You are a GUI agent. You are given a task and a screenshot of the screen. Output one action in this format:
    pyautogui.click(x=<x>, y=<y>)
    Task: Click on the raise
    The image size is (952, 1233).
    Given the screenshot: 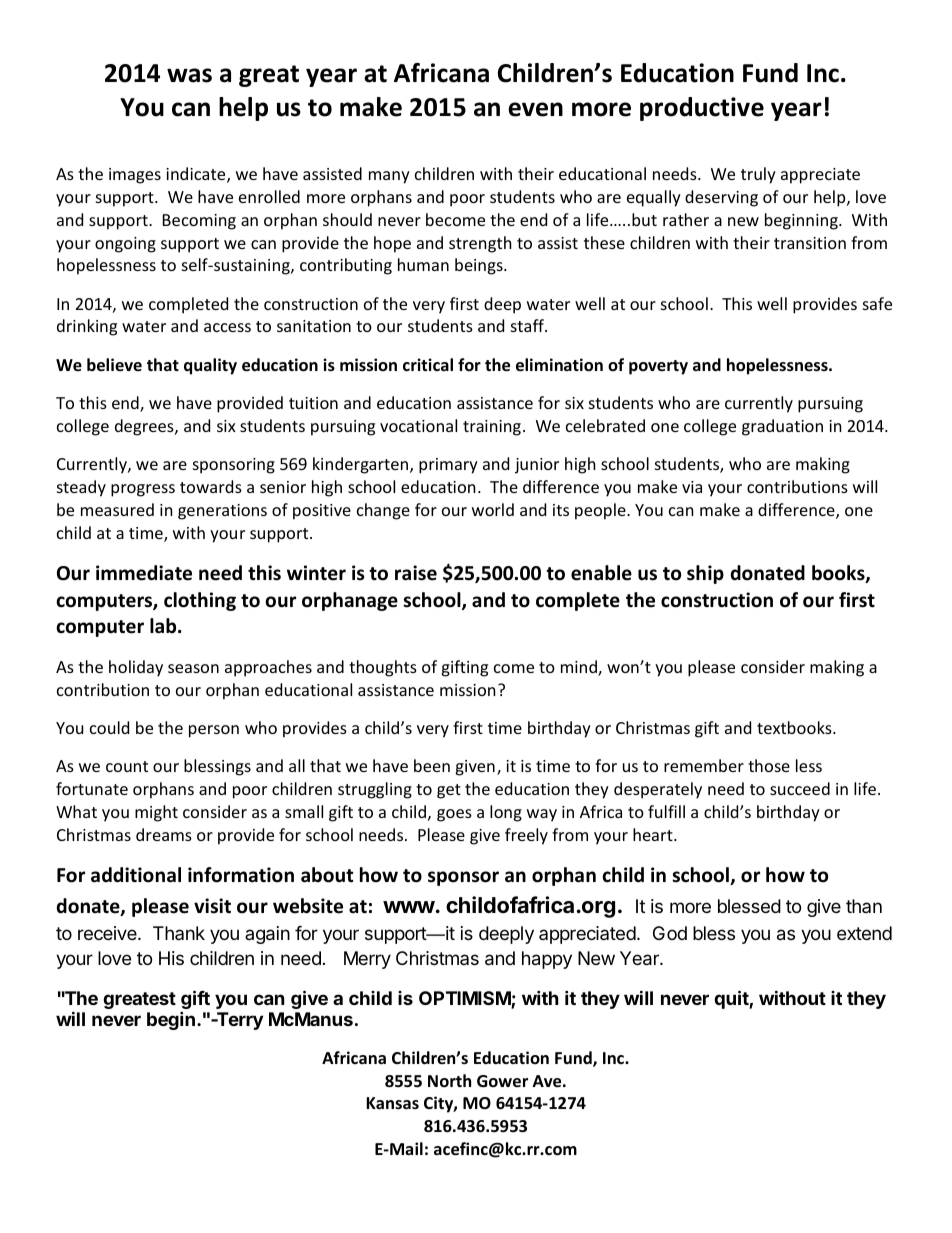 What is the action you would take?
    pyautogui.click(x=416, y=573)
